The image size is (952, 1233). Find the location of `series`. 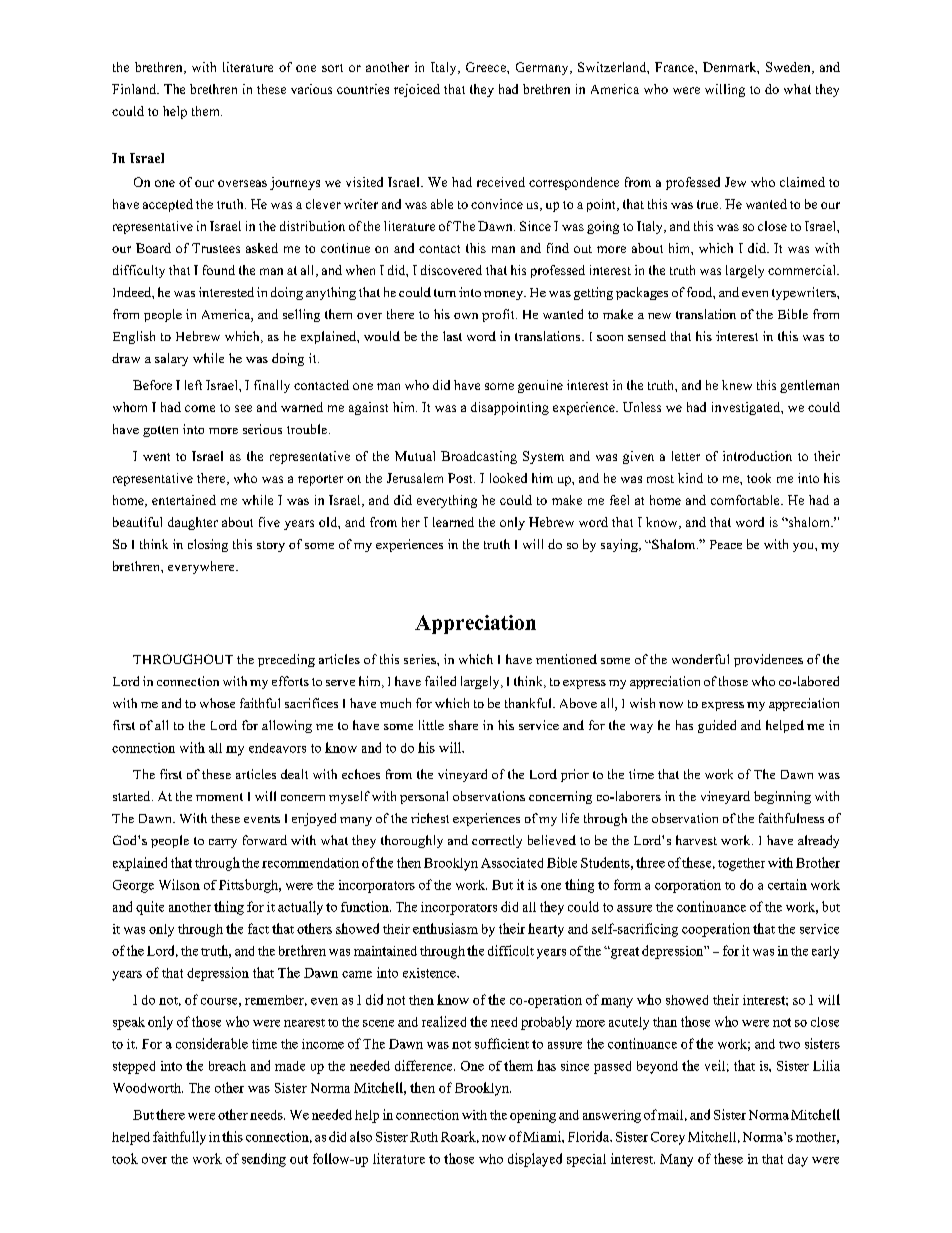

series is located at coordinates (421, 659).
